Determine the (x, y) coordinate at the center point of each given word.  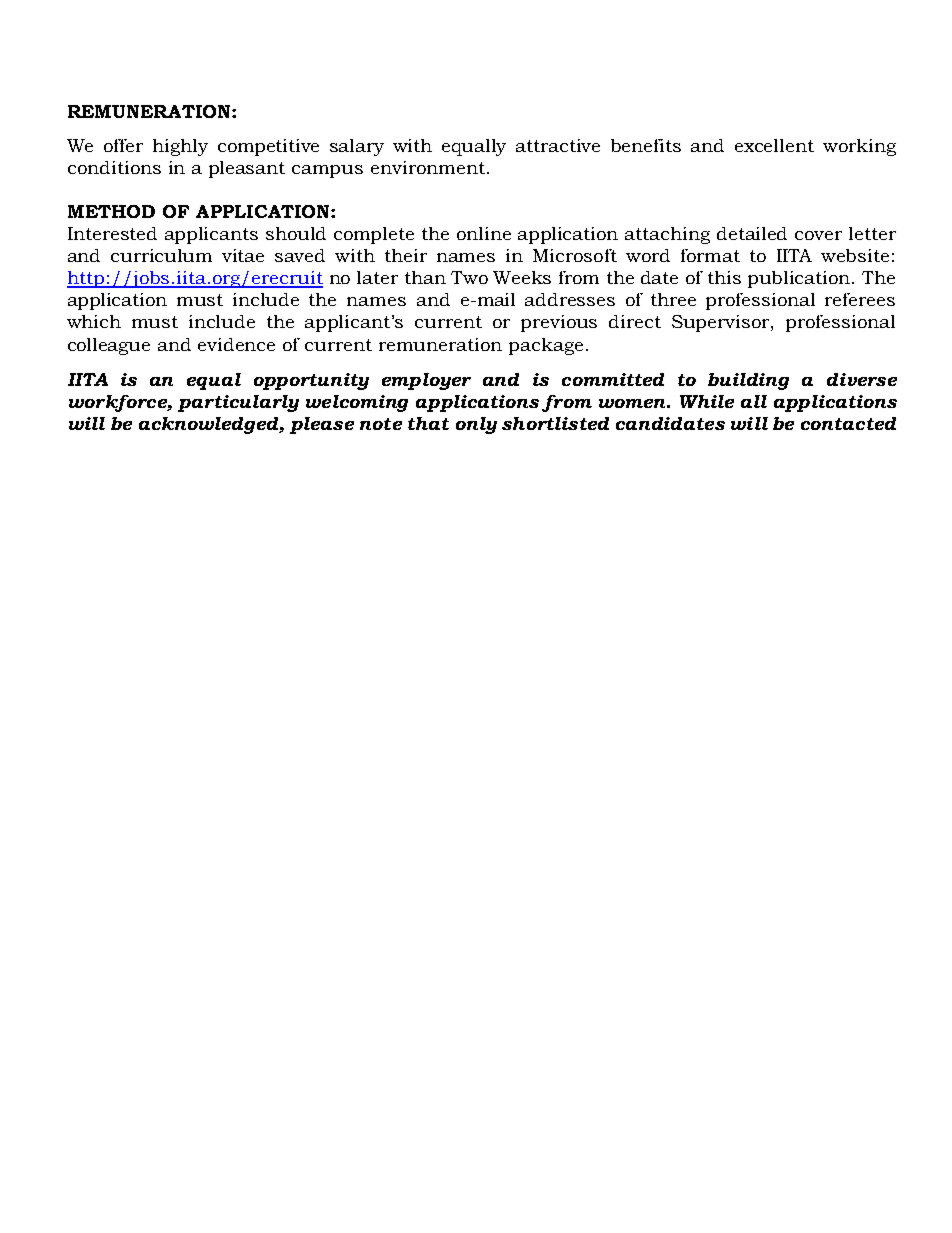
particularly (238, 403)
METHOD (111, 211)
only (476, 425)
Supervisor (722, 323)
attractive (558, 145)
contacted (848, 423)
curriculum (161, 255)
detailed (752, 233)
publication (800, 279)
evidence (236, 344)
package (546, 346)
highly (180, 147)
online (484, 233)
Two (469, 277)
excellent (774, 145)
